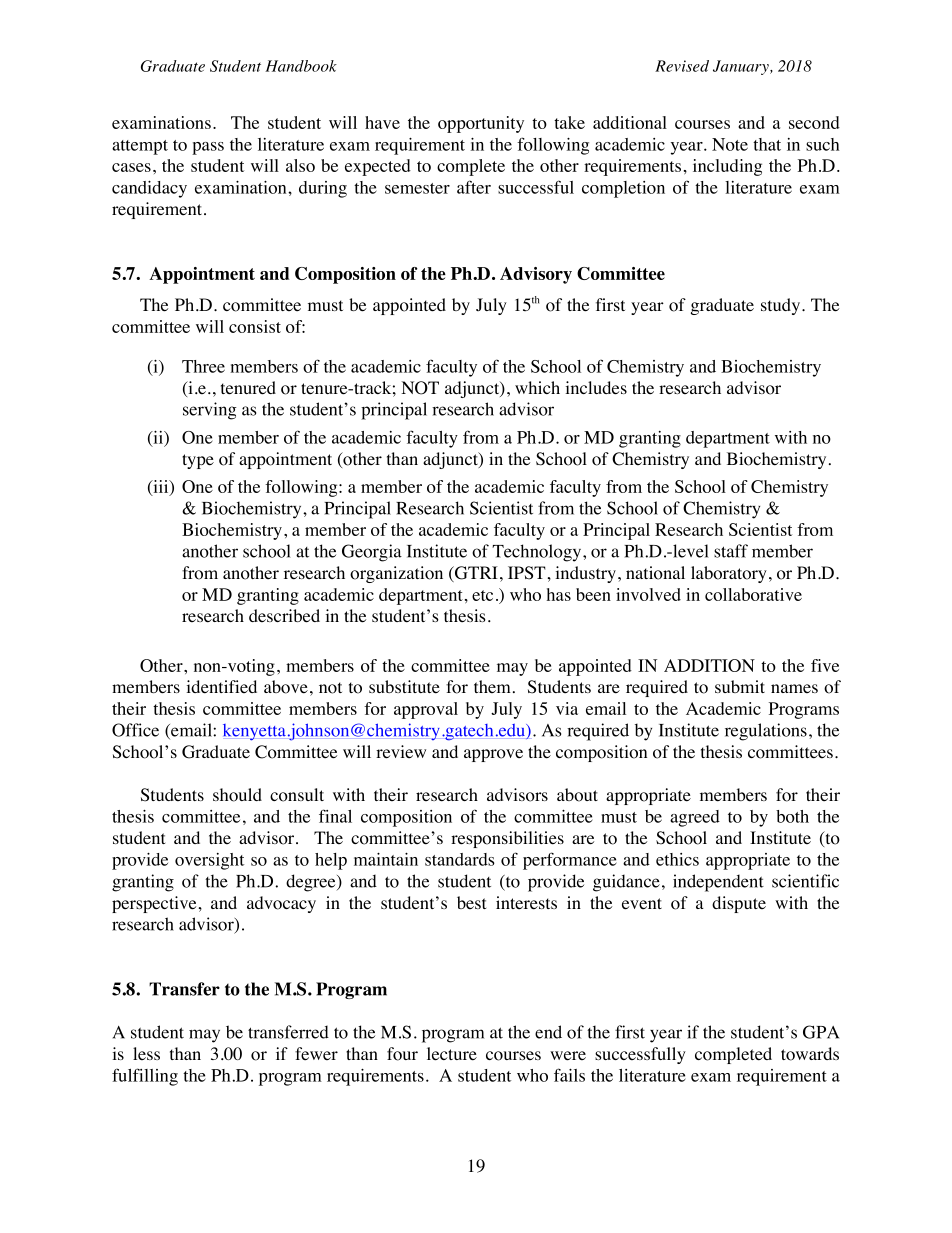  I want to click on laboratory, so click(729, 574).
